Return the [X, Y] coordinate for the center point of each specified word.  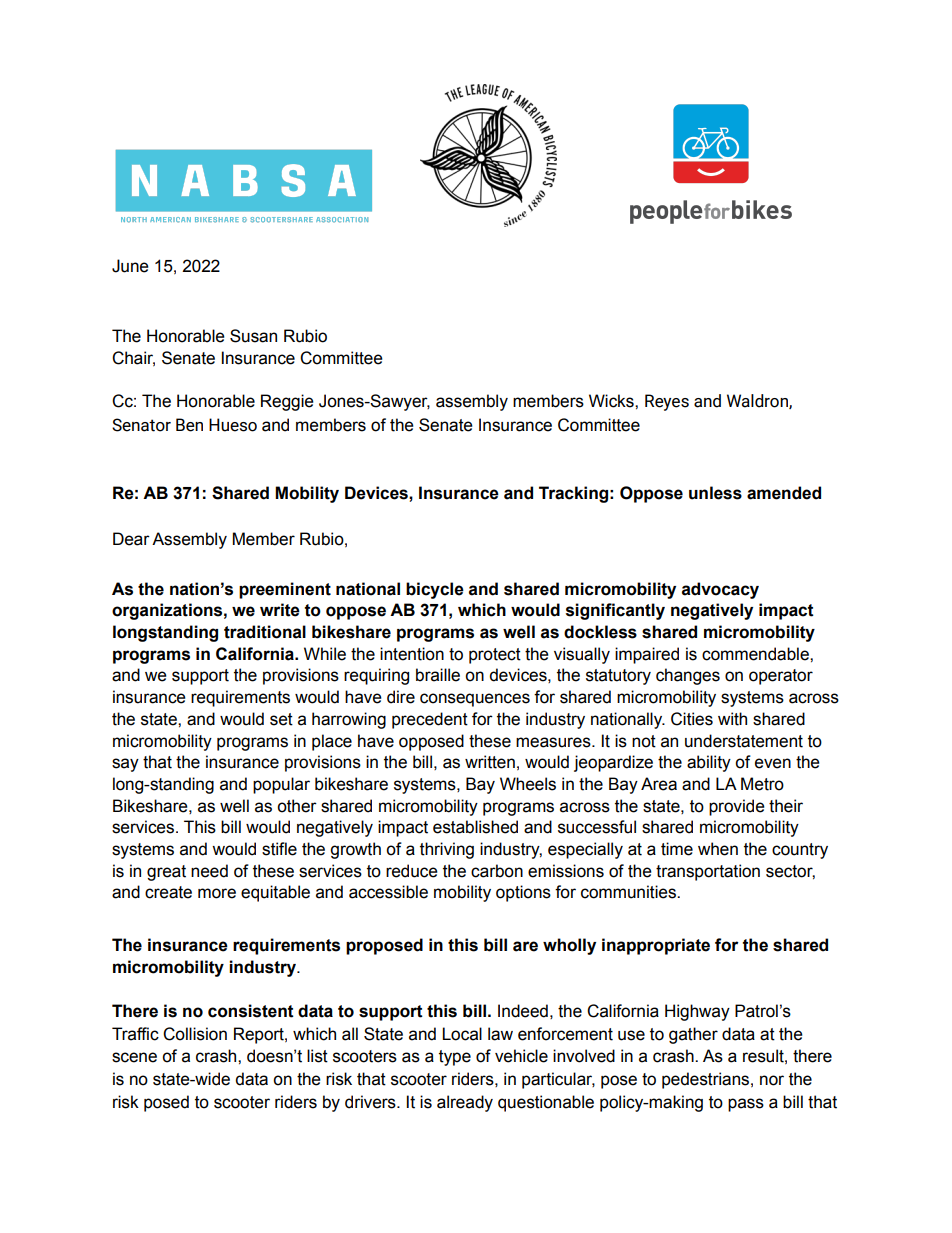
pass [746, 1105]
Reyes [667, 402]
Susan [253, 336]
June [130, 266]
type [455, 1058]
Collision [195, 1034]
